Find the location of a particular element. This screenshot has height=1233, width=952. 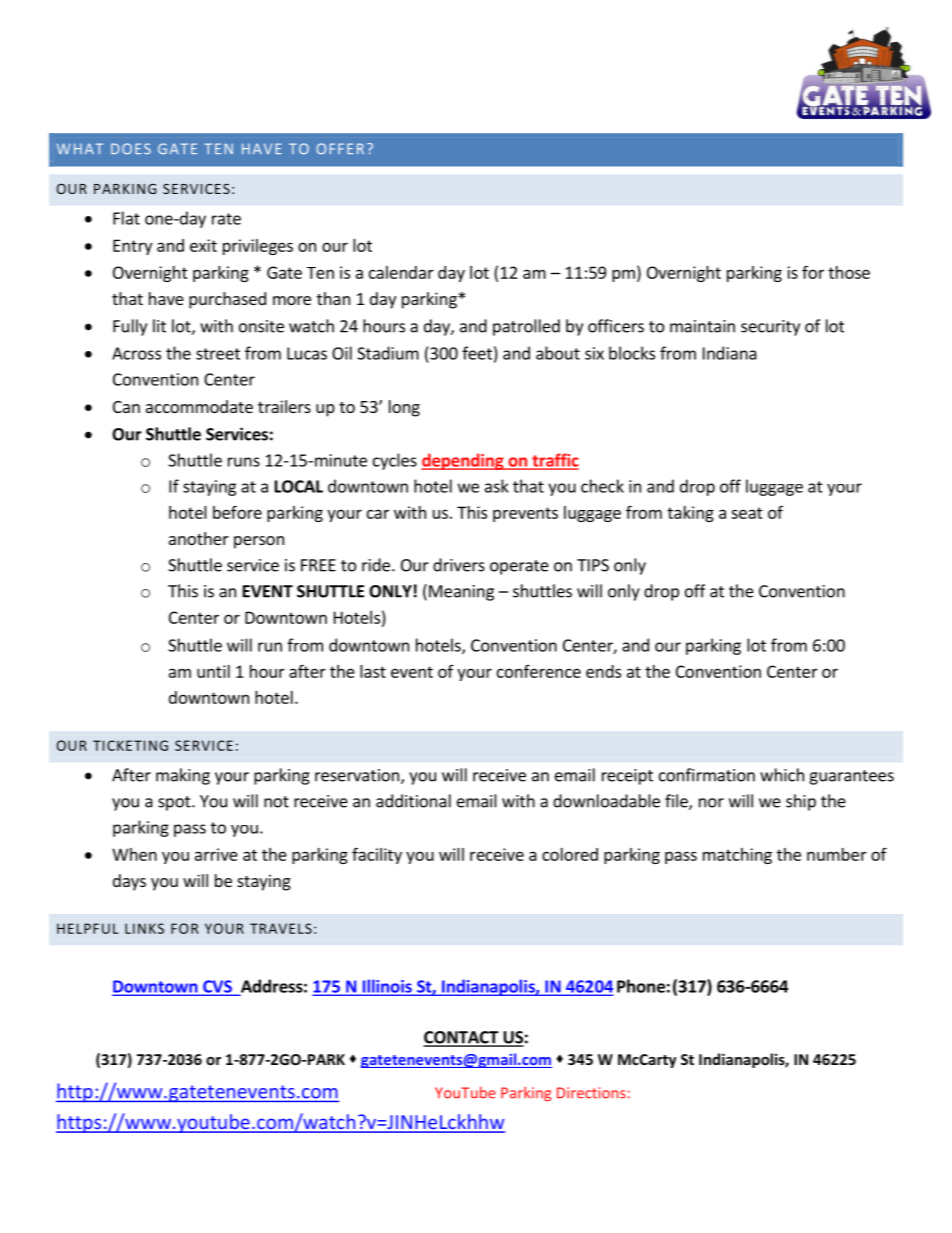

depending is located at coordinates (463, 461).
